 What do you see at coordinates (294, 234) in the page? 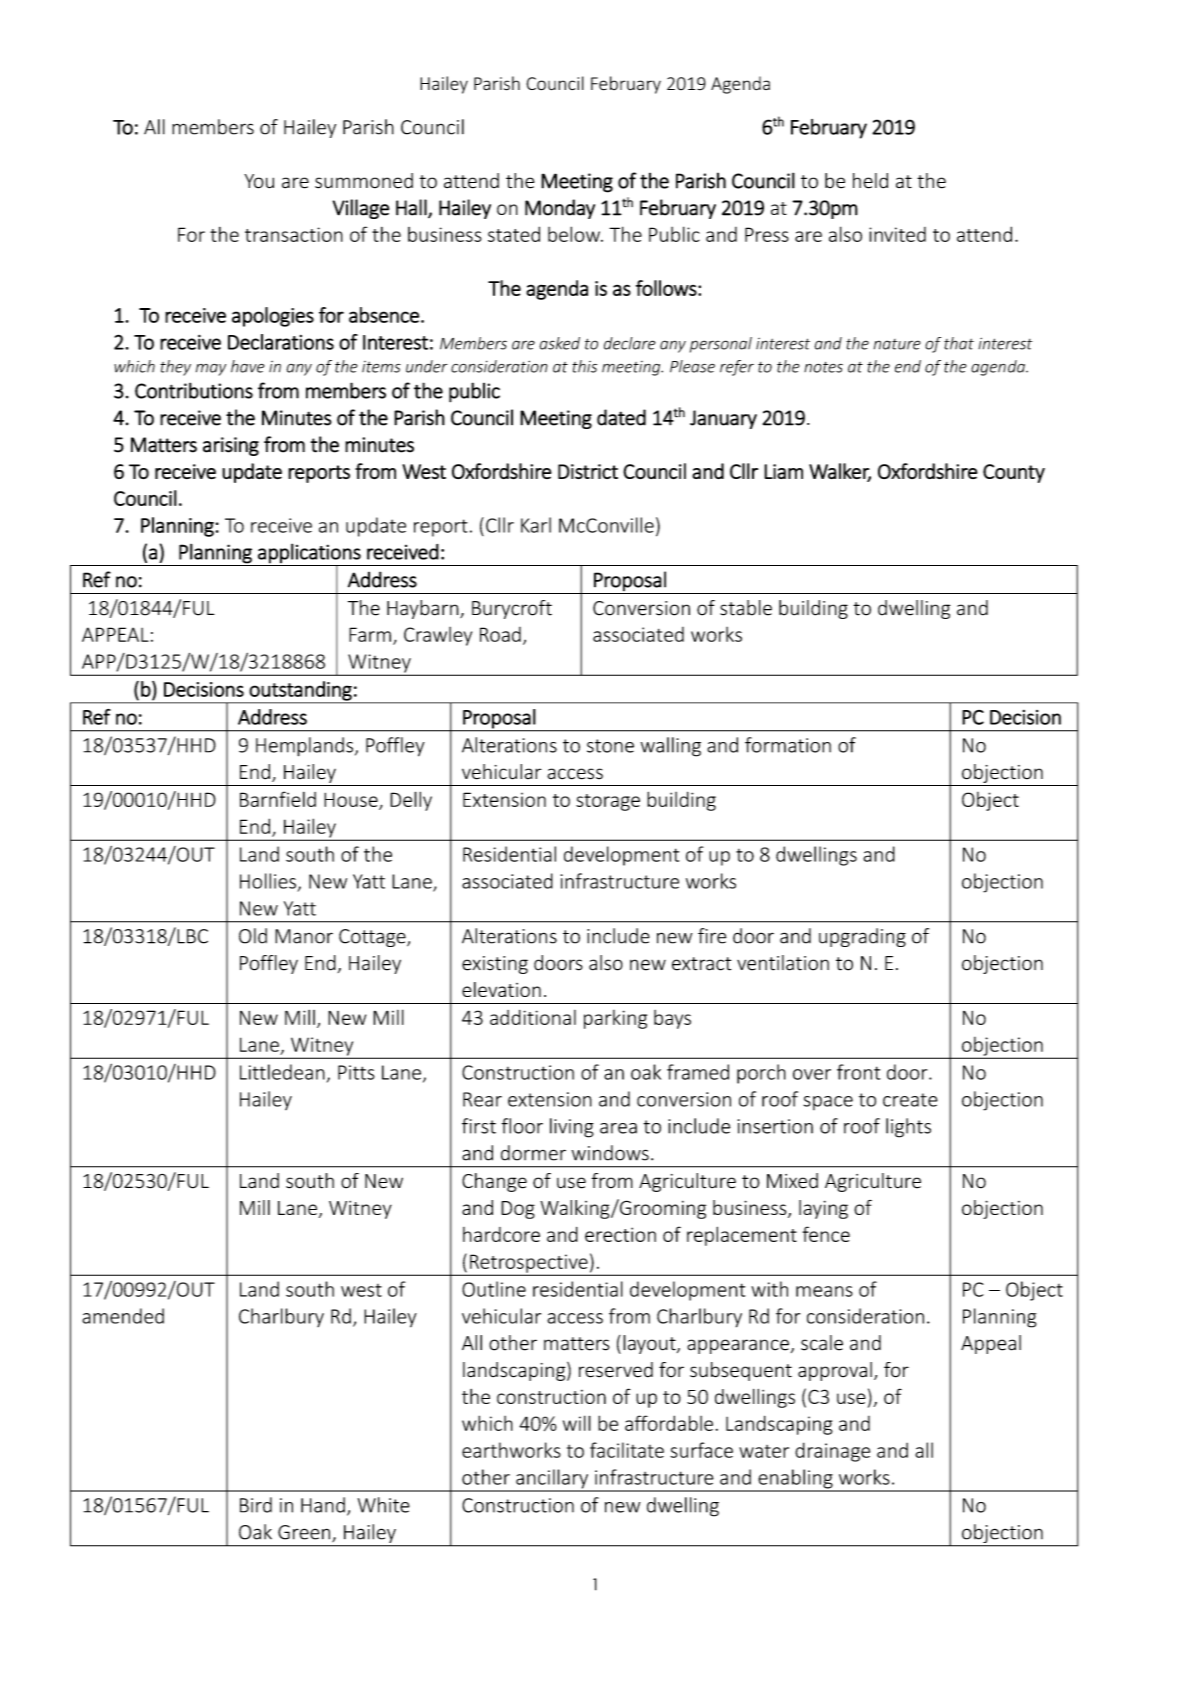
I see `transaction` at bounding box center [294, 234].
